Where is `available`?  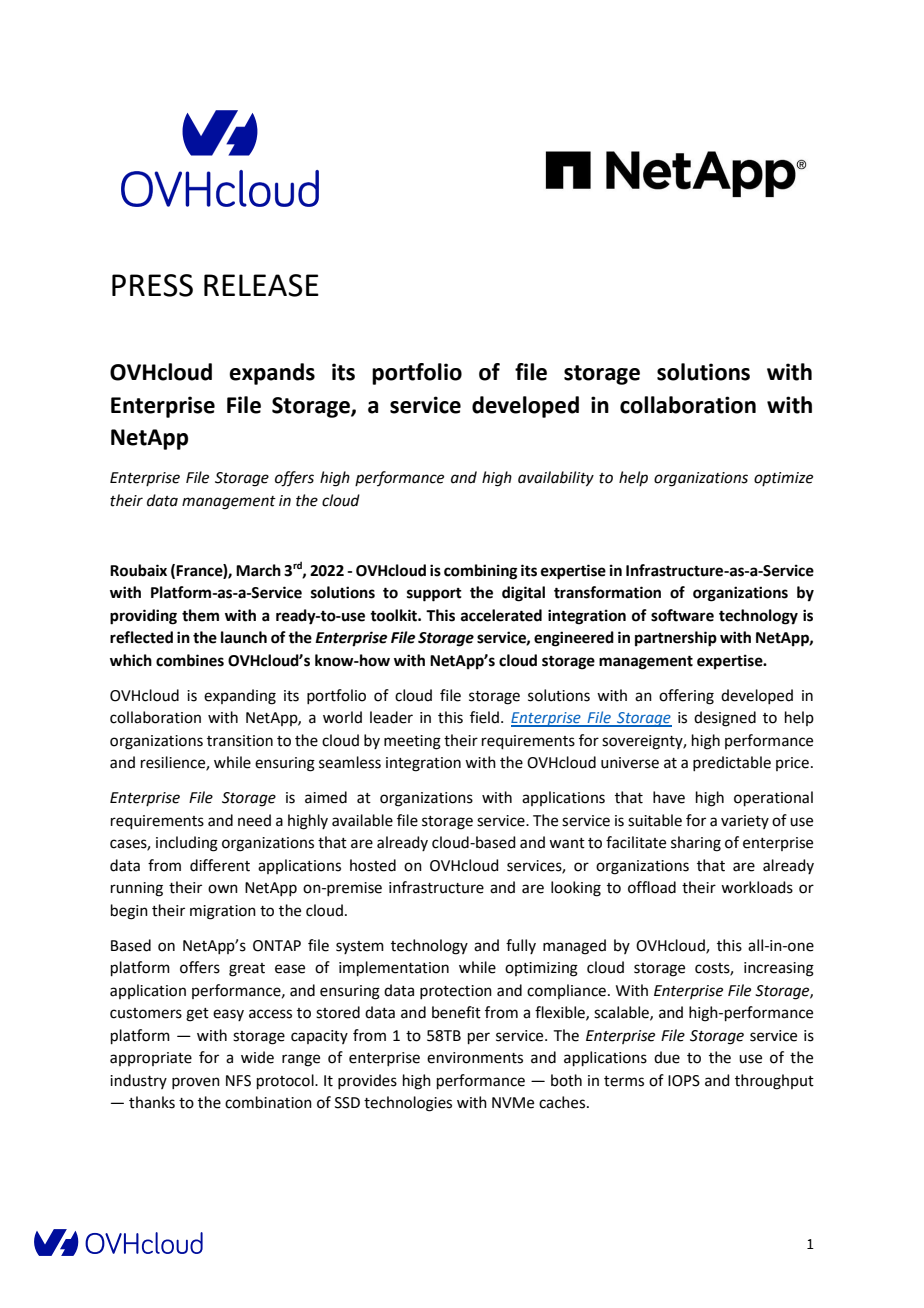 available is located at coordinates (362, 820).
